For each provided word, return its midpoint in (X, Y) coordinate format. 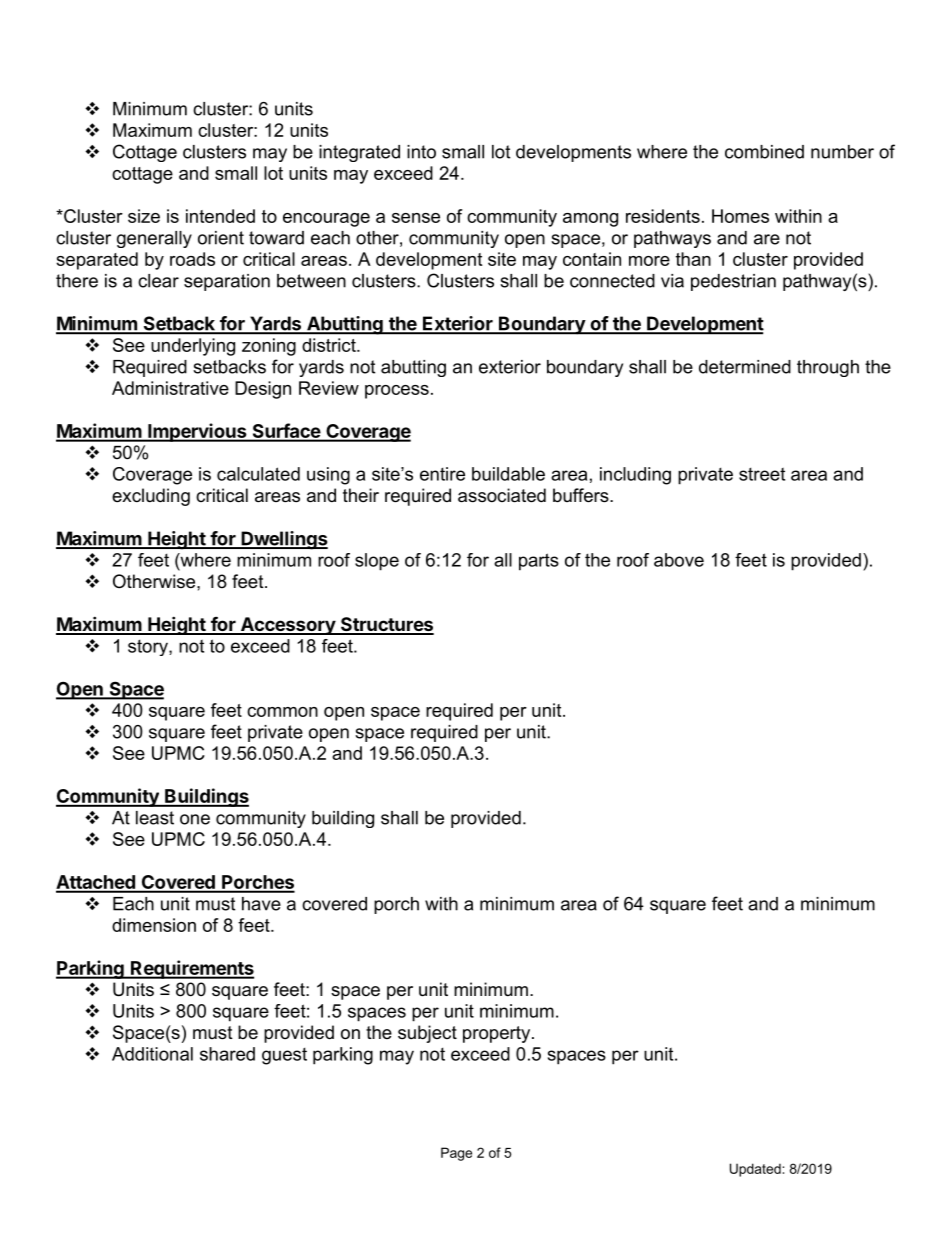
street (762, 474)
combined (764, 152)
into (421, 152)
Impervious (197, 432)
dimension (154, 925)
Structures (386, 625)
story (149, 647)
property (498, 1034)
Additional (152, 1054)
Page (456, 1154)
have (261, 904)
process (397, 392)
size (144, 216)
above (679, 560)
